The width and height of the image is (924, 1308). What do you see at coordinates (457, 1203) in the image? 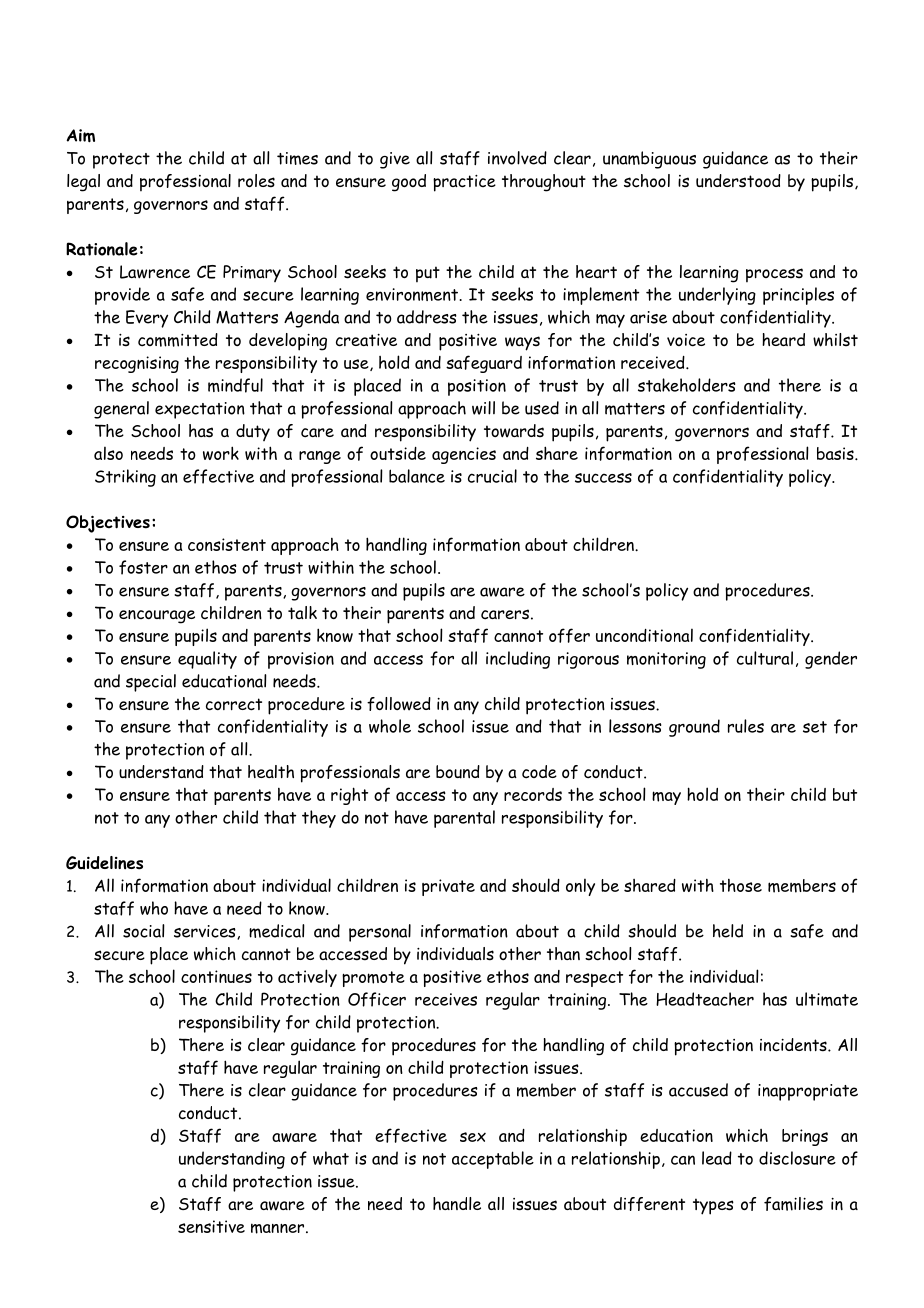
I see `handle` at bounding box center [457, 1203].
